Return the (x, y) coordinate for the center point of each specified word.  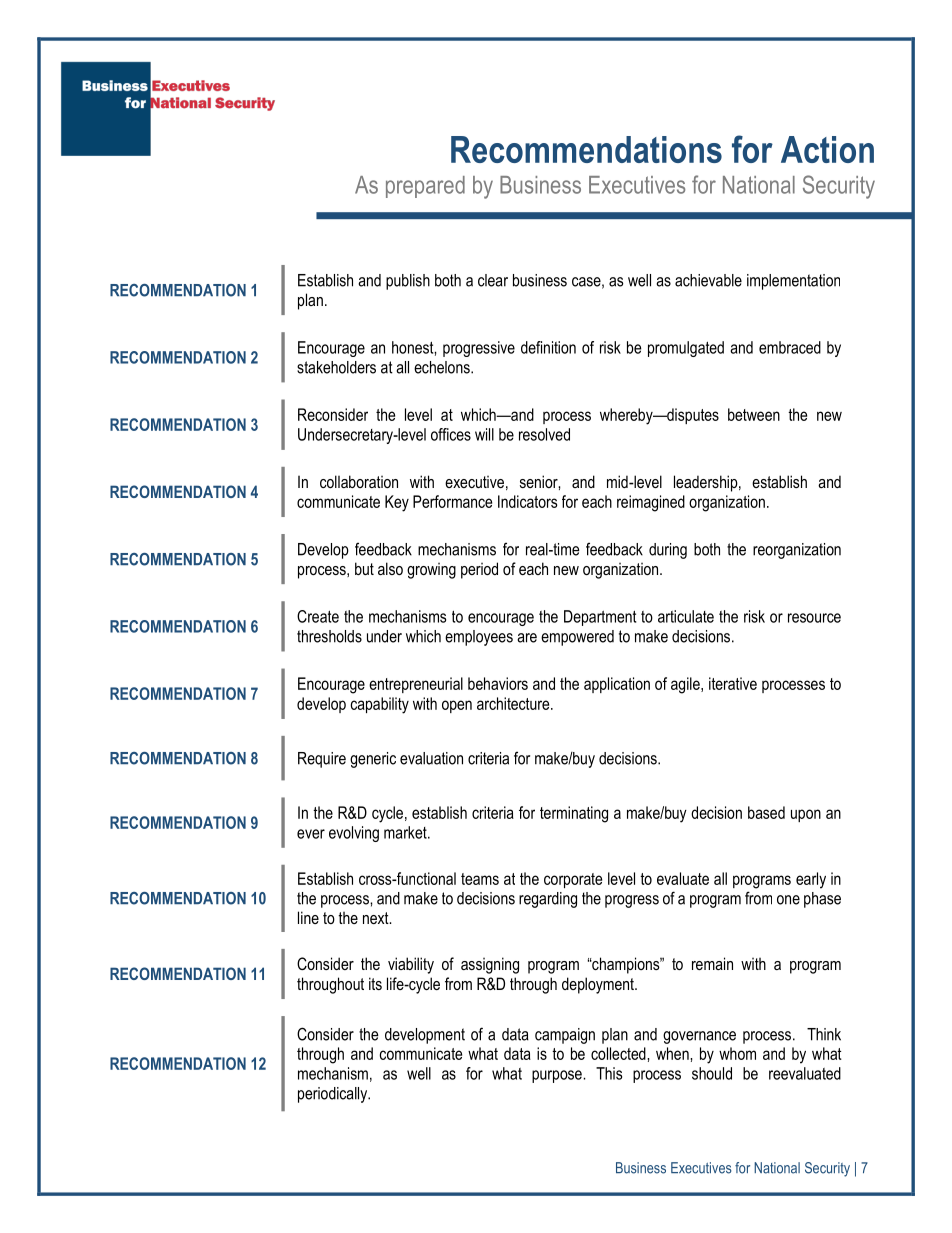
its (375, 983)
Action (827, 149)
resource (814, 618)
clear (493, 280)
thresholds (329, 636)
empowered (577, 638)
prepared (425, 187)
